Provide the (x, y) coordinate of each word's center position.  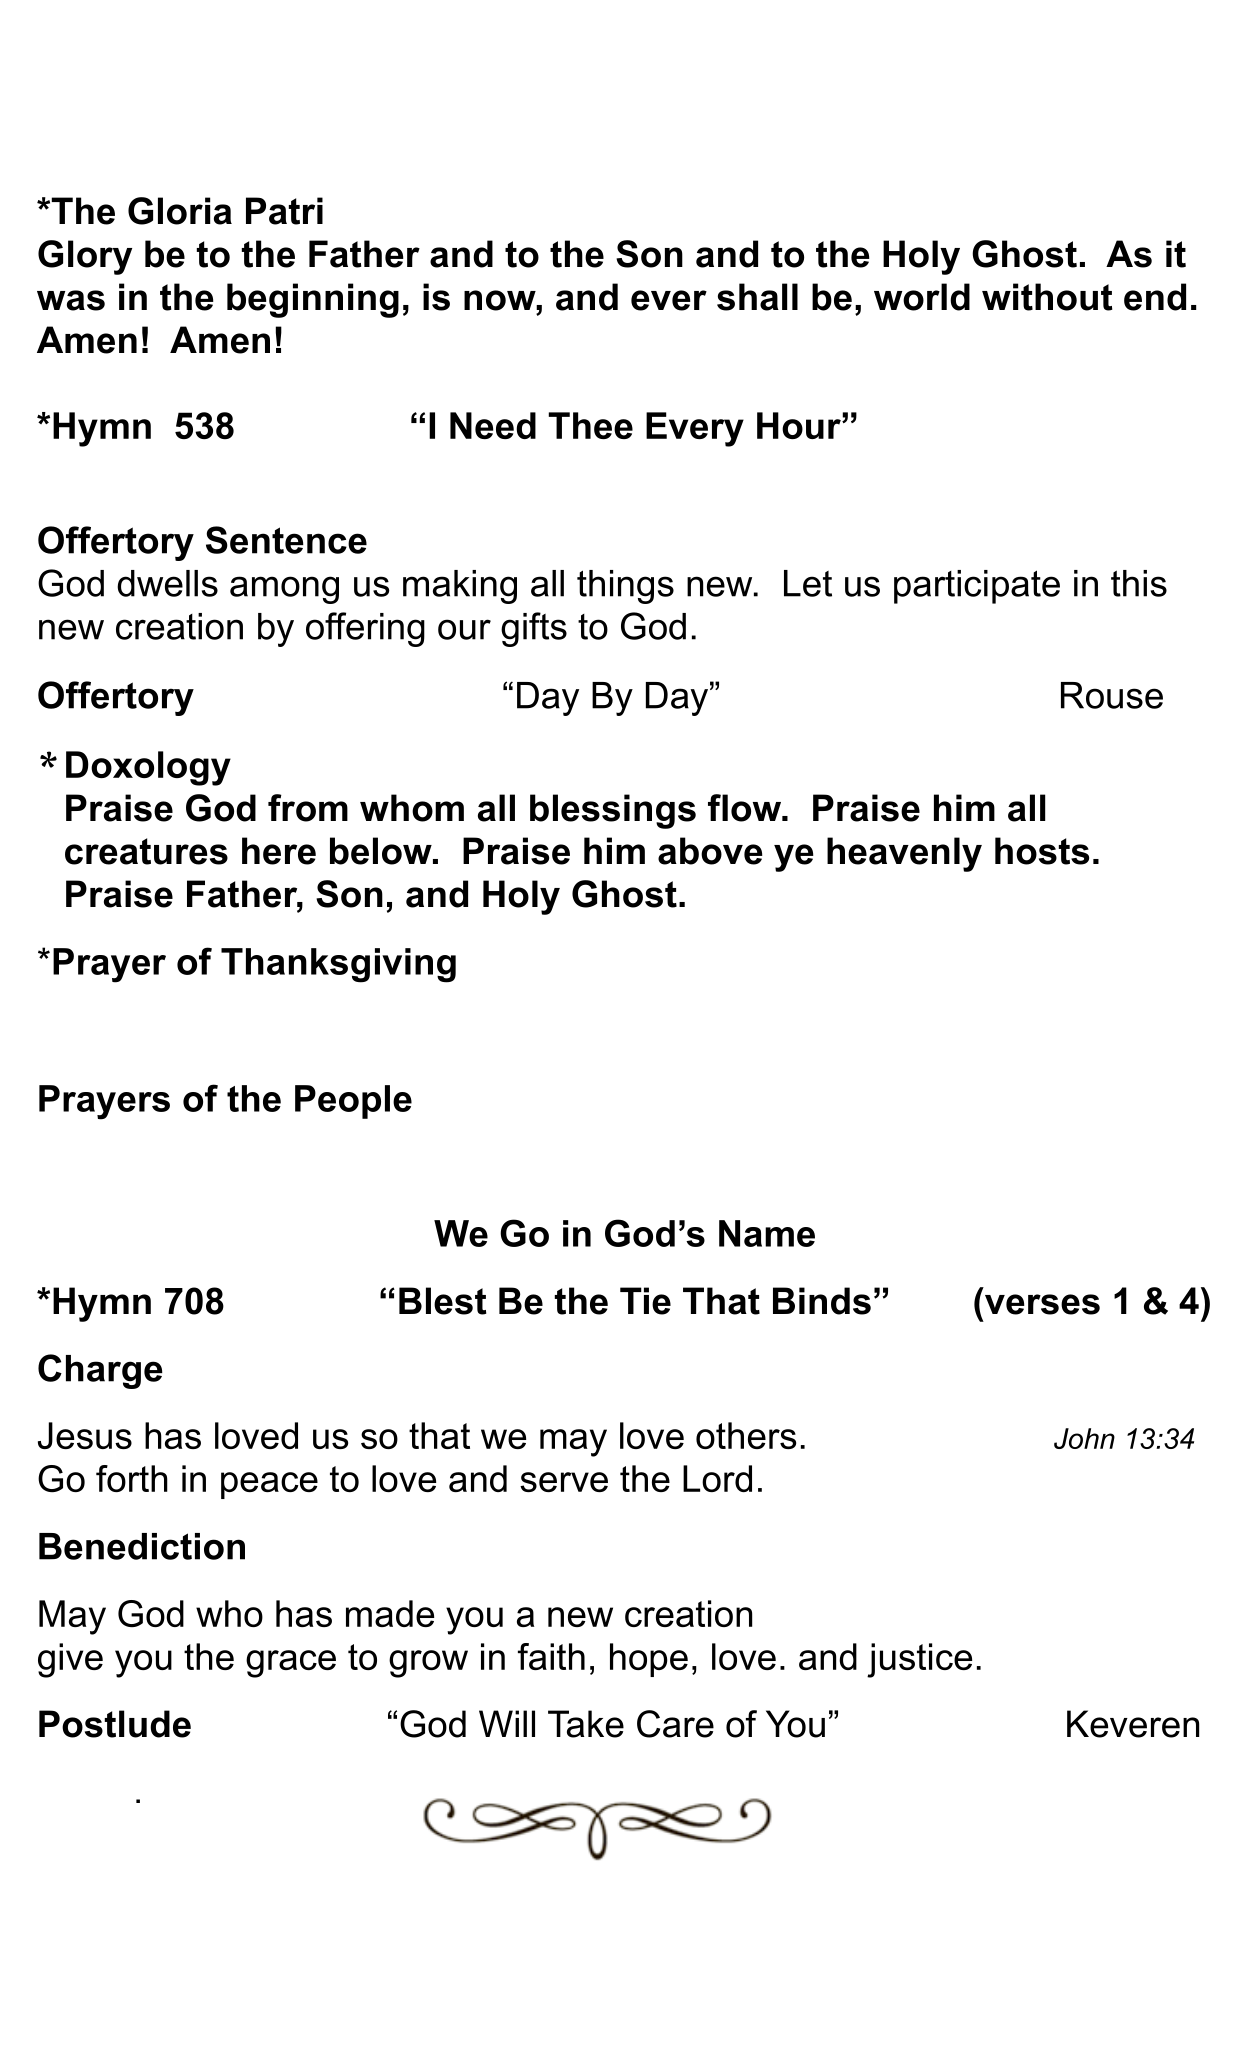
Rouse (1112, 695)
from (308, 808)
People (353, 1102)
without (1047, 297)
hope (649, 1660)
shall (757, 297)
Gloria (180, 211)
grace (291, 1664)
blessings (613, 811)
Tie (645, 1301)
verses (1042, 1304)
